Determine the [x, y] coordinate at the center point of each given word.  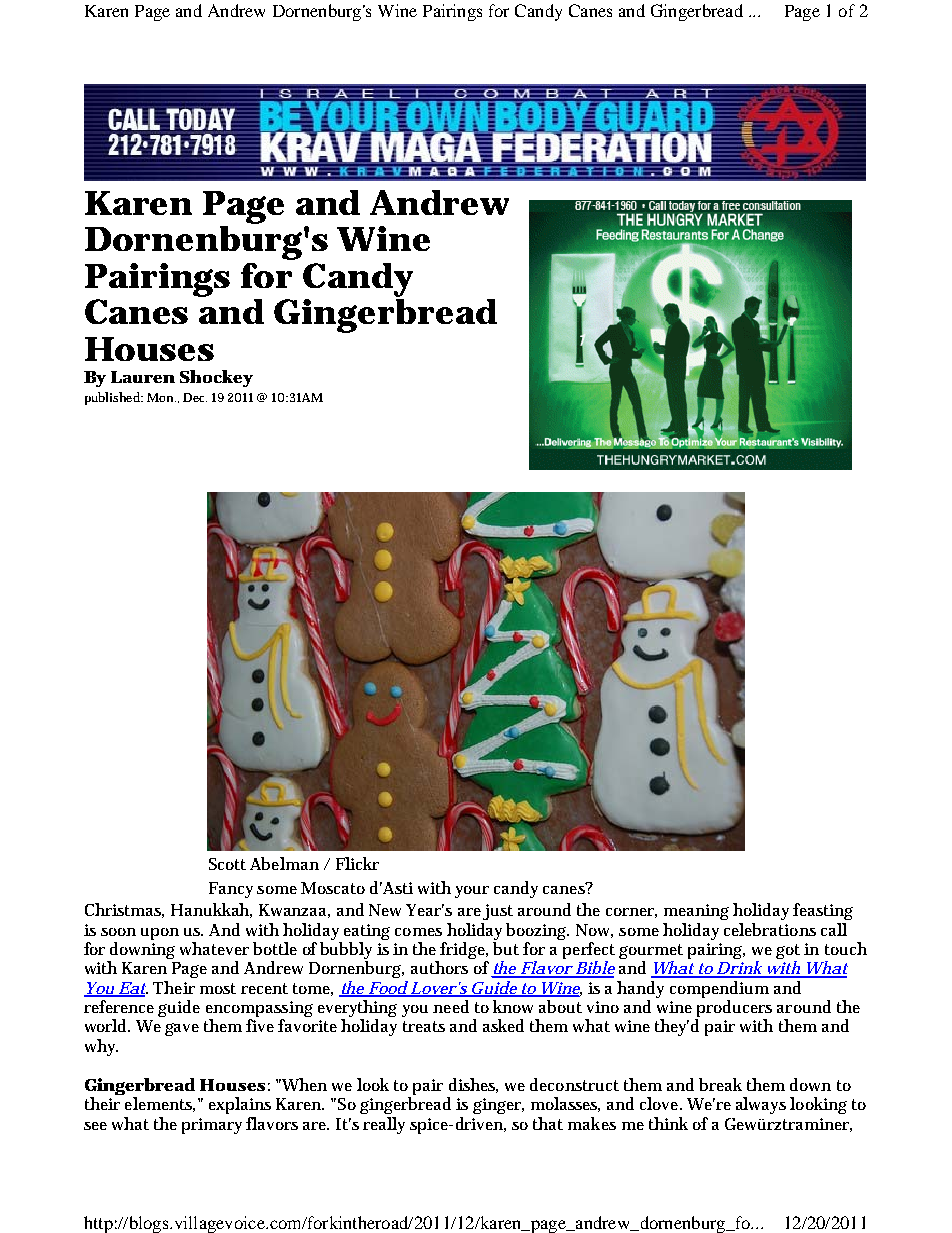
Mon [161, 397]
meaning [696, 912]
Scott [227, 864]
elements [160, 1104]
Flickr [357, 863]
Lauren [143, 377]
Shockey [216, 378]
